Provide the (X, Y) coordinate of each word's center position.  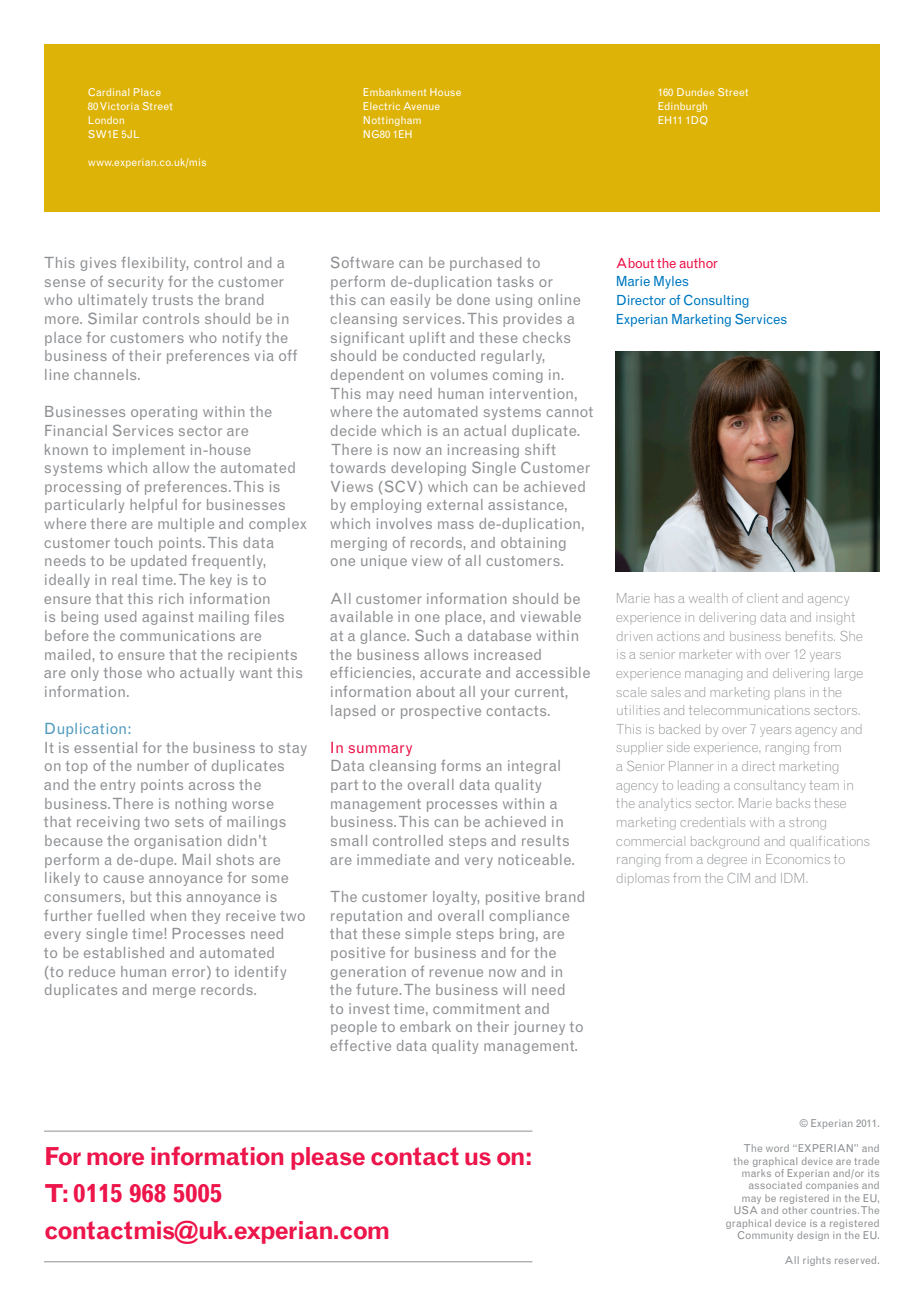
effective (360, 1045)
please (328, 1158)
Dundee (695, 92)
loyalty (456, 898)
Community (765, 1236)
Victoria (119, 106)
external (455, 504)
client (762, 598)
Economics (798, 859)
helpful (153, 506)
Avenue (421, 106)
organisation (177, 842)
